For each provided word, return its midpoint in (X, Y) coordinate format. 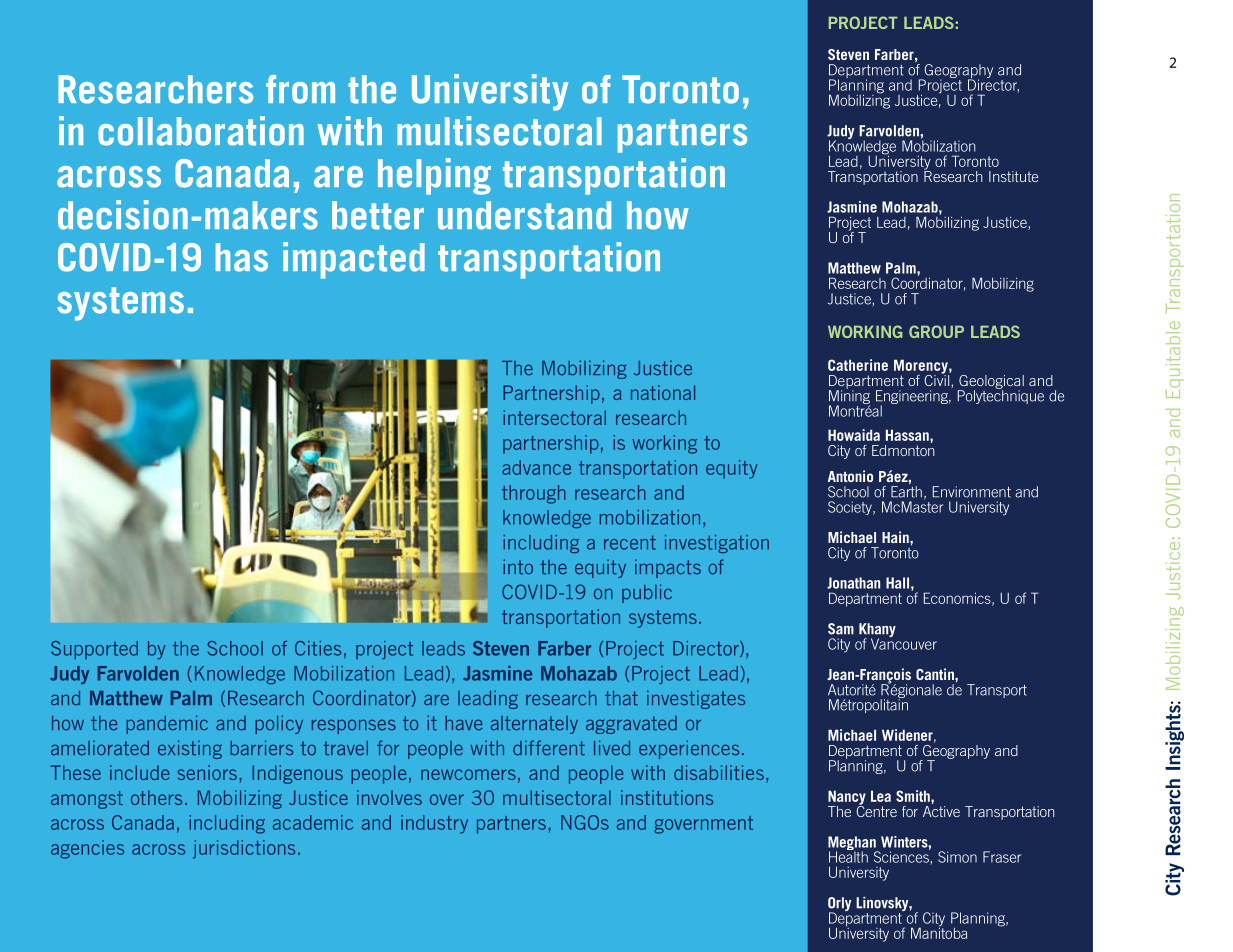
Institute (1013, 176)
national (663, 392)
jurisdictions (244, 849)
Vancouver (904, 643)
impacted (354, 260)
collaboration (201, 131)
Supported (94, 650)
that (621, 698)
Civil (938, 379)
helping (434, 176)
